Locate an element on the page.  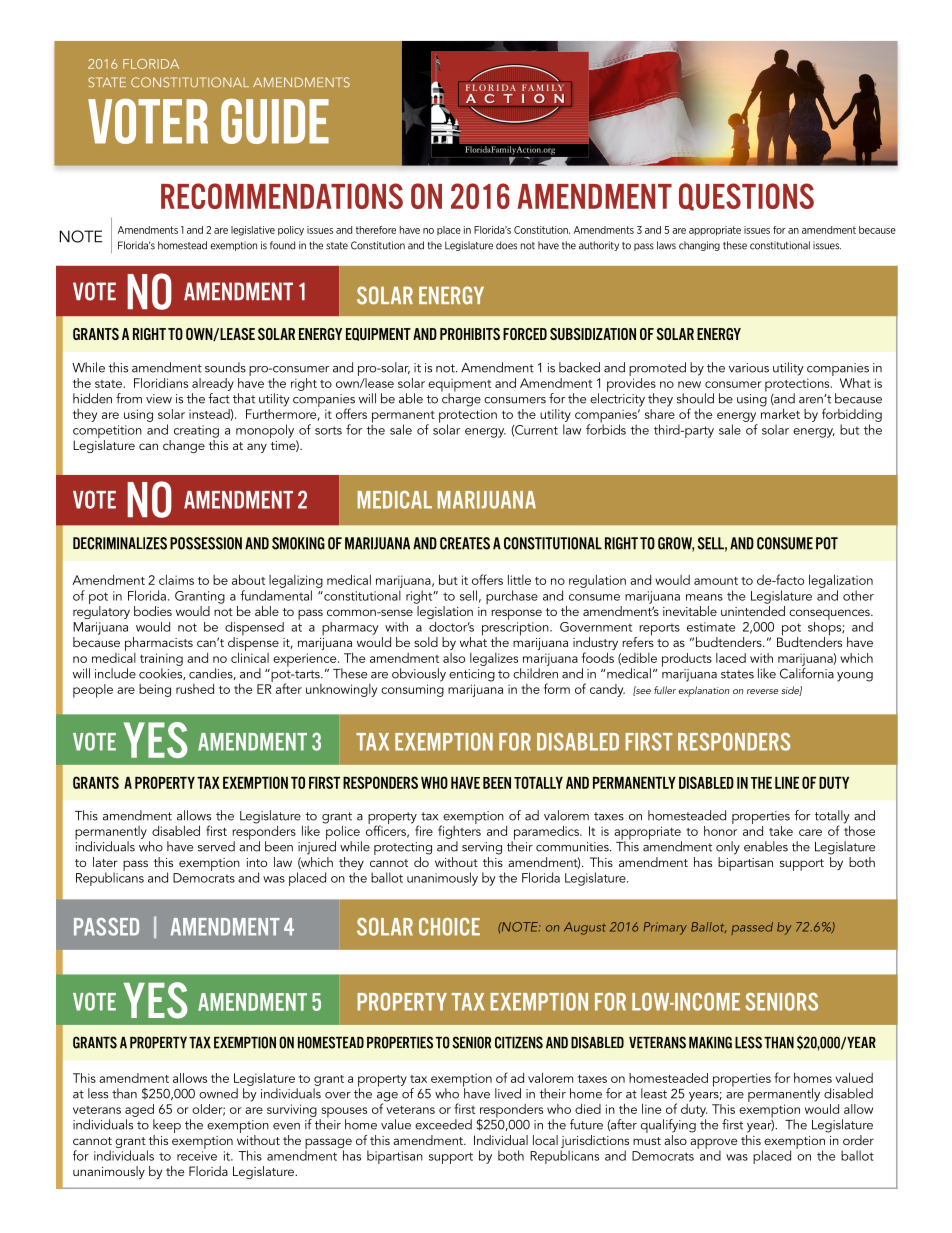
take is located at coordinates (781, 831).
